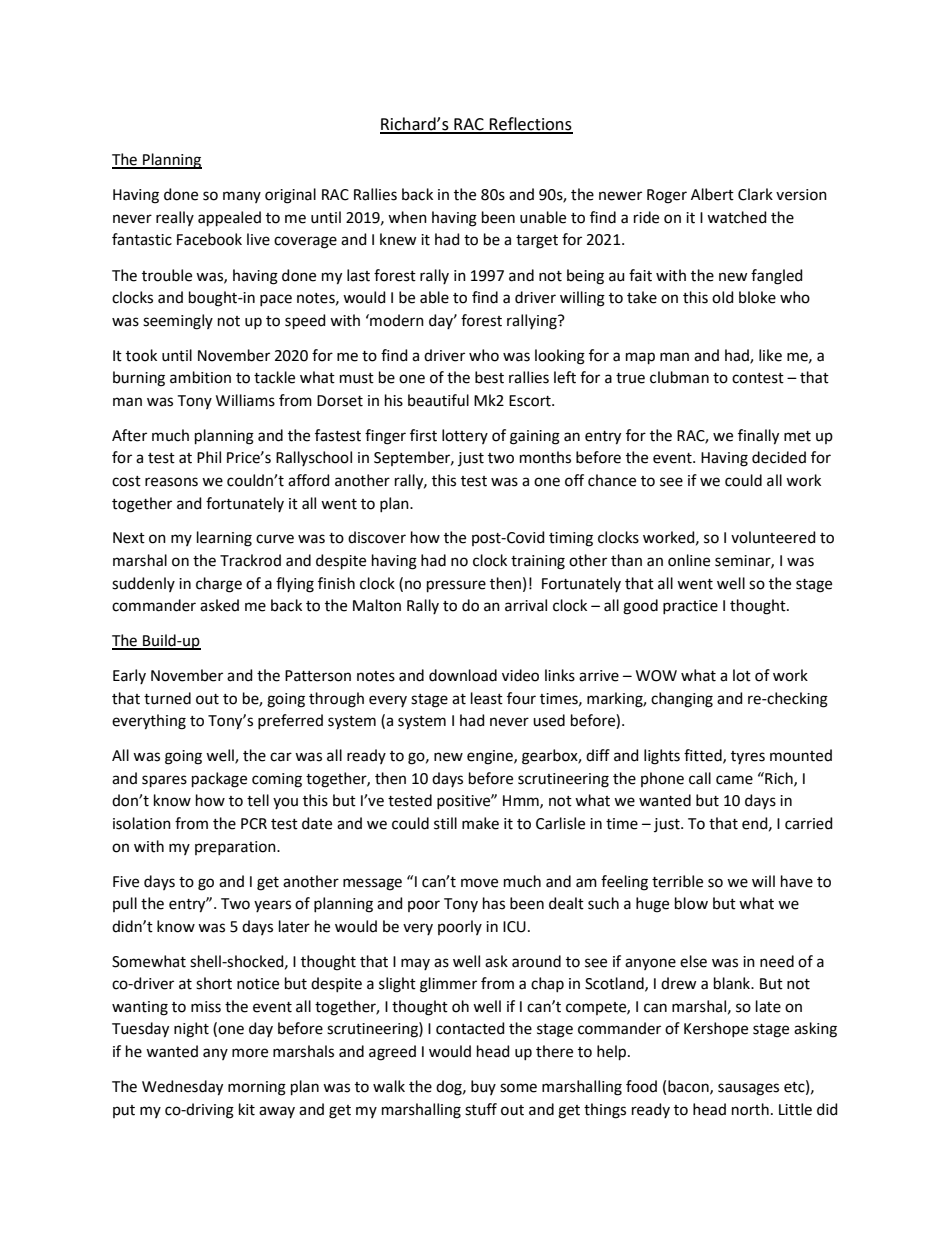  I want to click on asked, so click(219, 605).
